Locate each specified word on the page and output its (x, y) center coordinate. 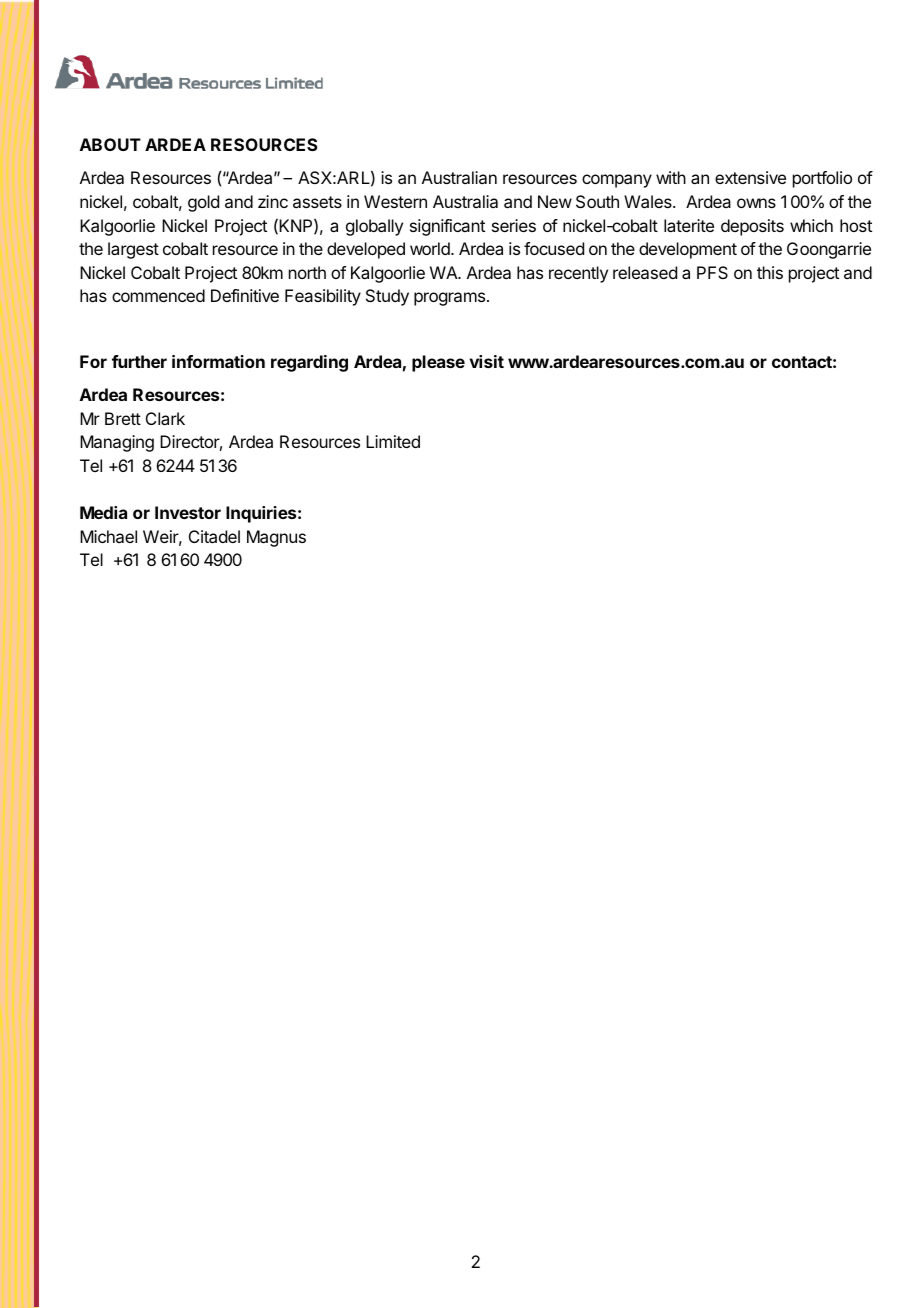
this (770, 272)
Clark (165, 418)
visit (487, 361)
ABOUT (110, 144)
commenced (158, 295)
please (438, 363)
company (617, 181)
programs (451, 299)
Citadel (214, 536)
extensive (750, 177)
